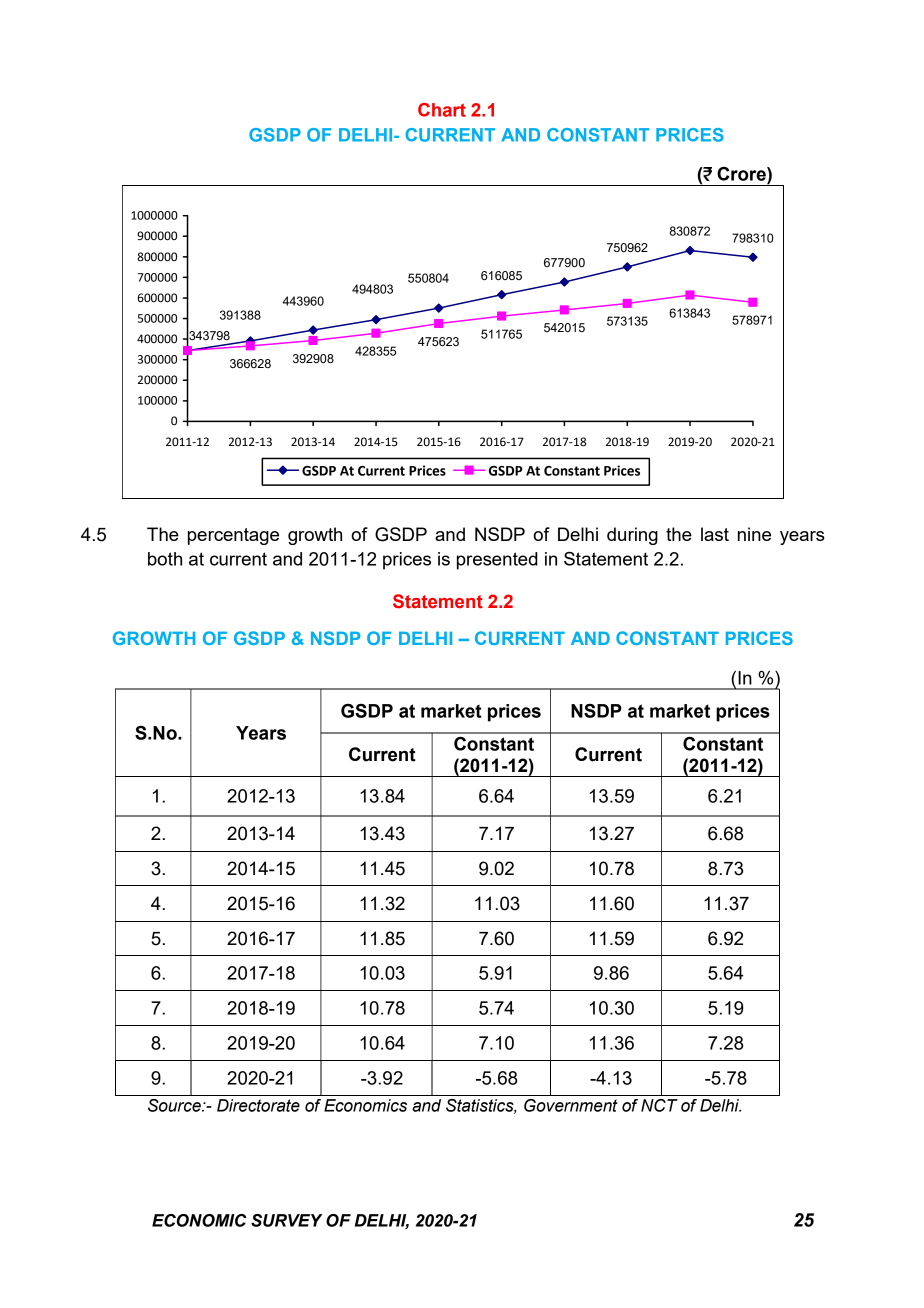 The width and height of the document is (924, 1308). Describe the element at coordinates (715, 534) in the document. I see `last` at that location.
